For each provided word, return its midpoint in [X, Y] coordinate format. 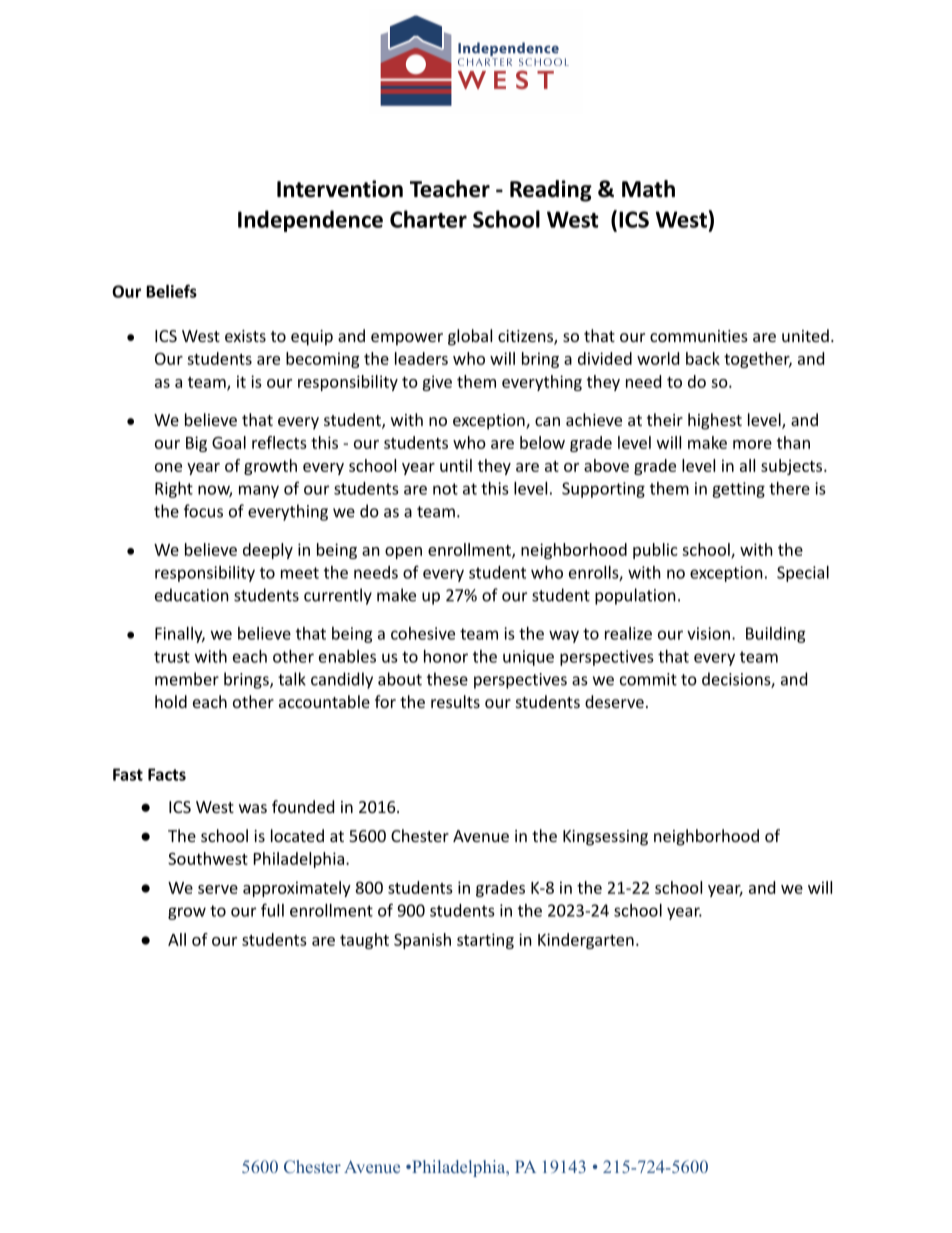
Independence [310, 221]
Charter [428, 219]
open [403, 553]
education [192, 595]
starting [485, 941]
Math [648, 189]
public [655, 551]
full [272, 910]
